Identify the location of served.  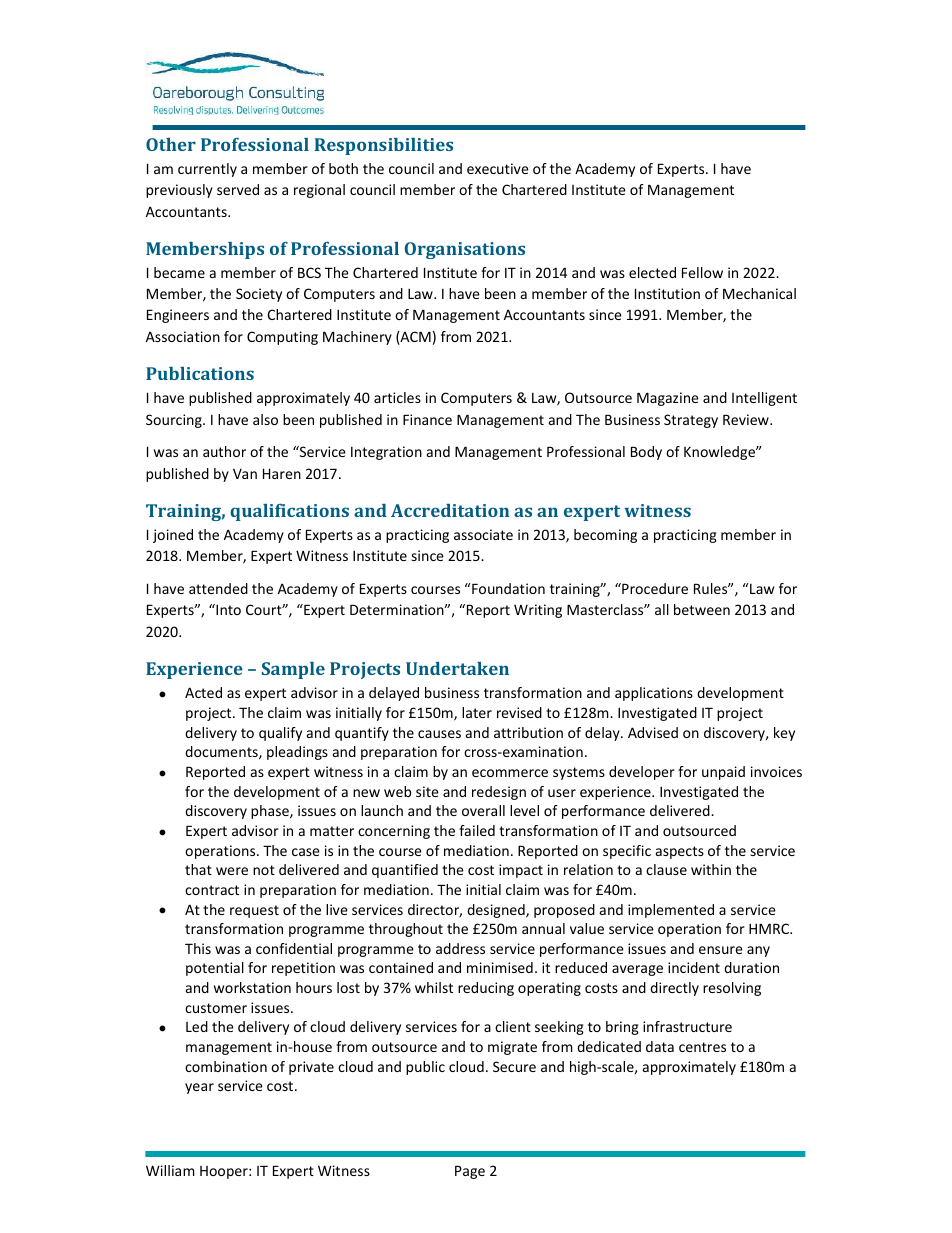
(238, 189).
